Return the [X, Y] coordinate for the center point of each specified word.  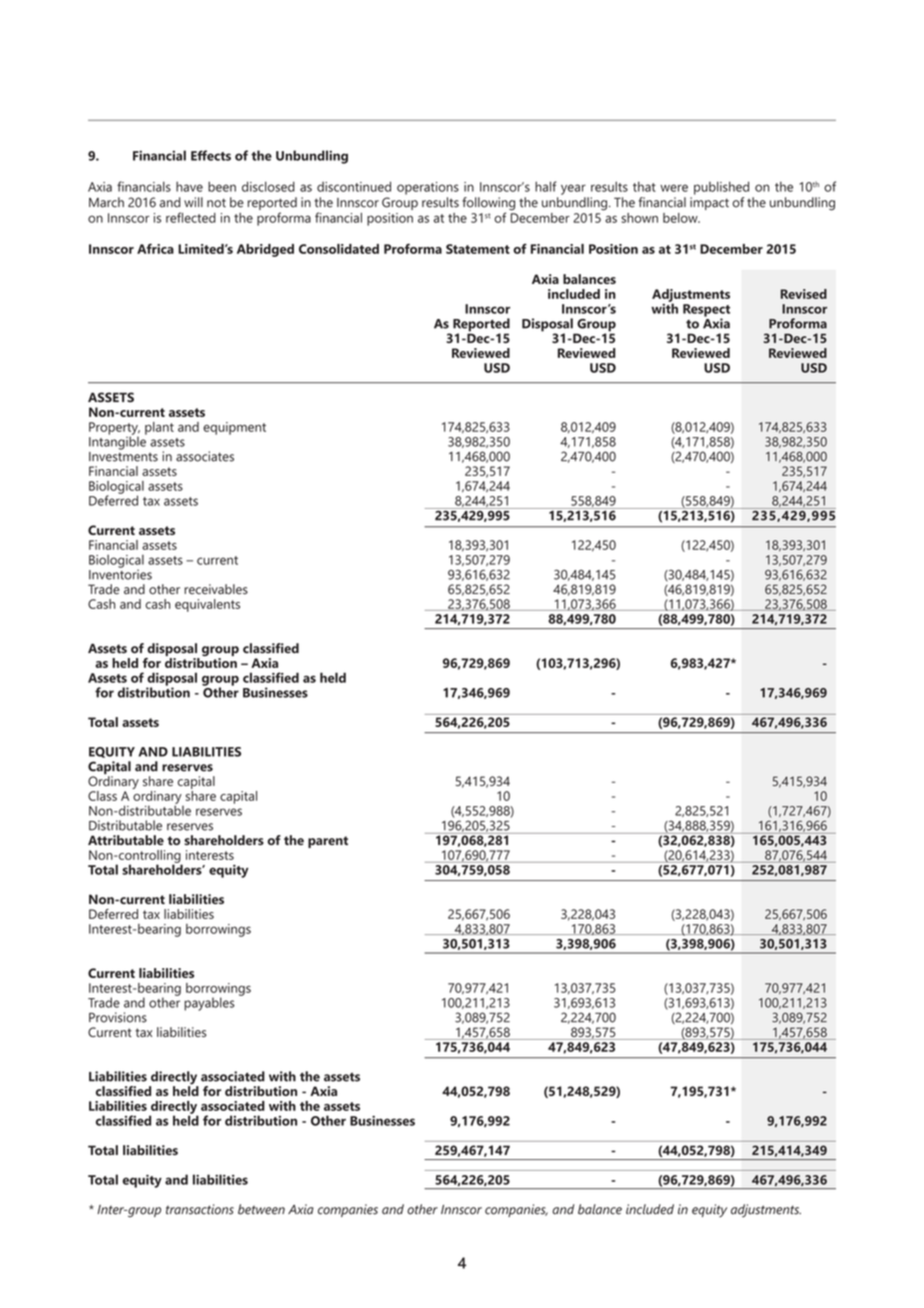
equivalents [207, 605]
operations [428, 188]
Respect [706, 311]
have [189, 186]
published [721, 188]
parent [328, 842]
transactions [200, 1209]
